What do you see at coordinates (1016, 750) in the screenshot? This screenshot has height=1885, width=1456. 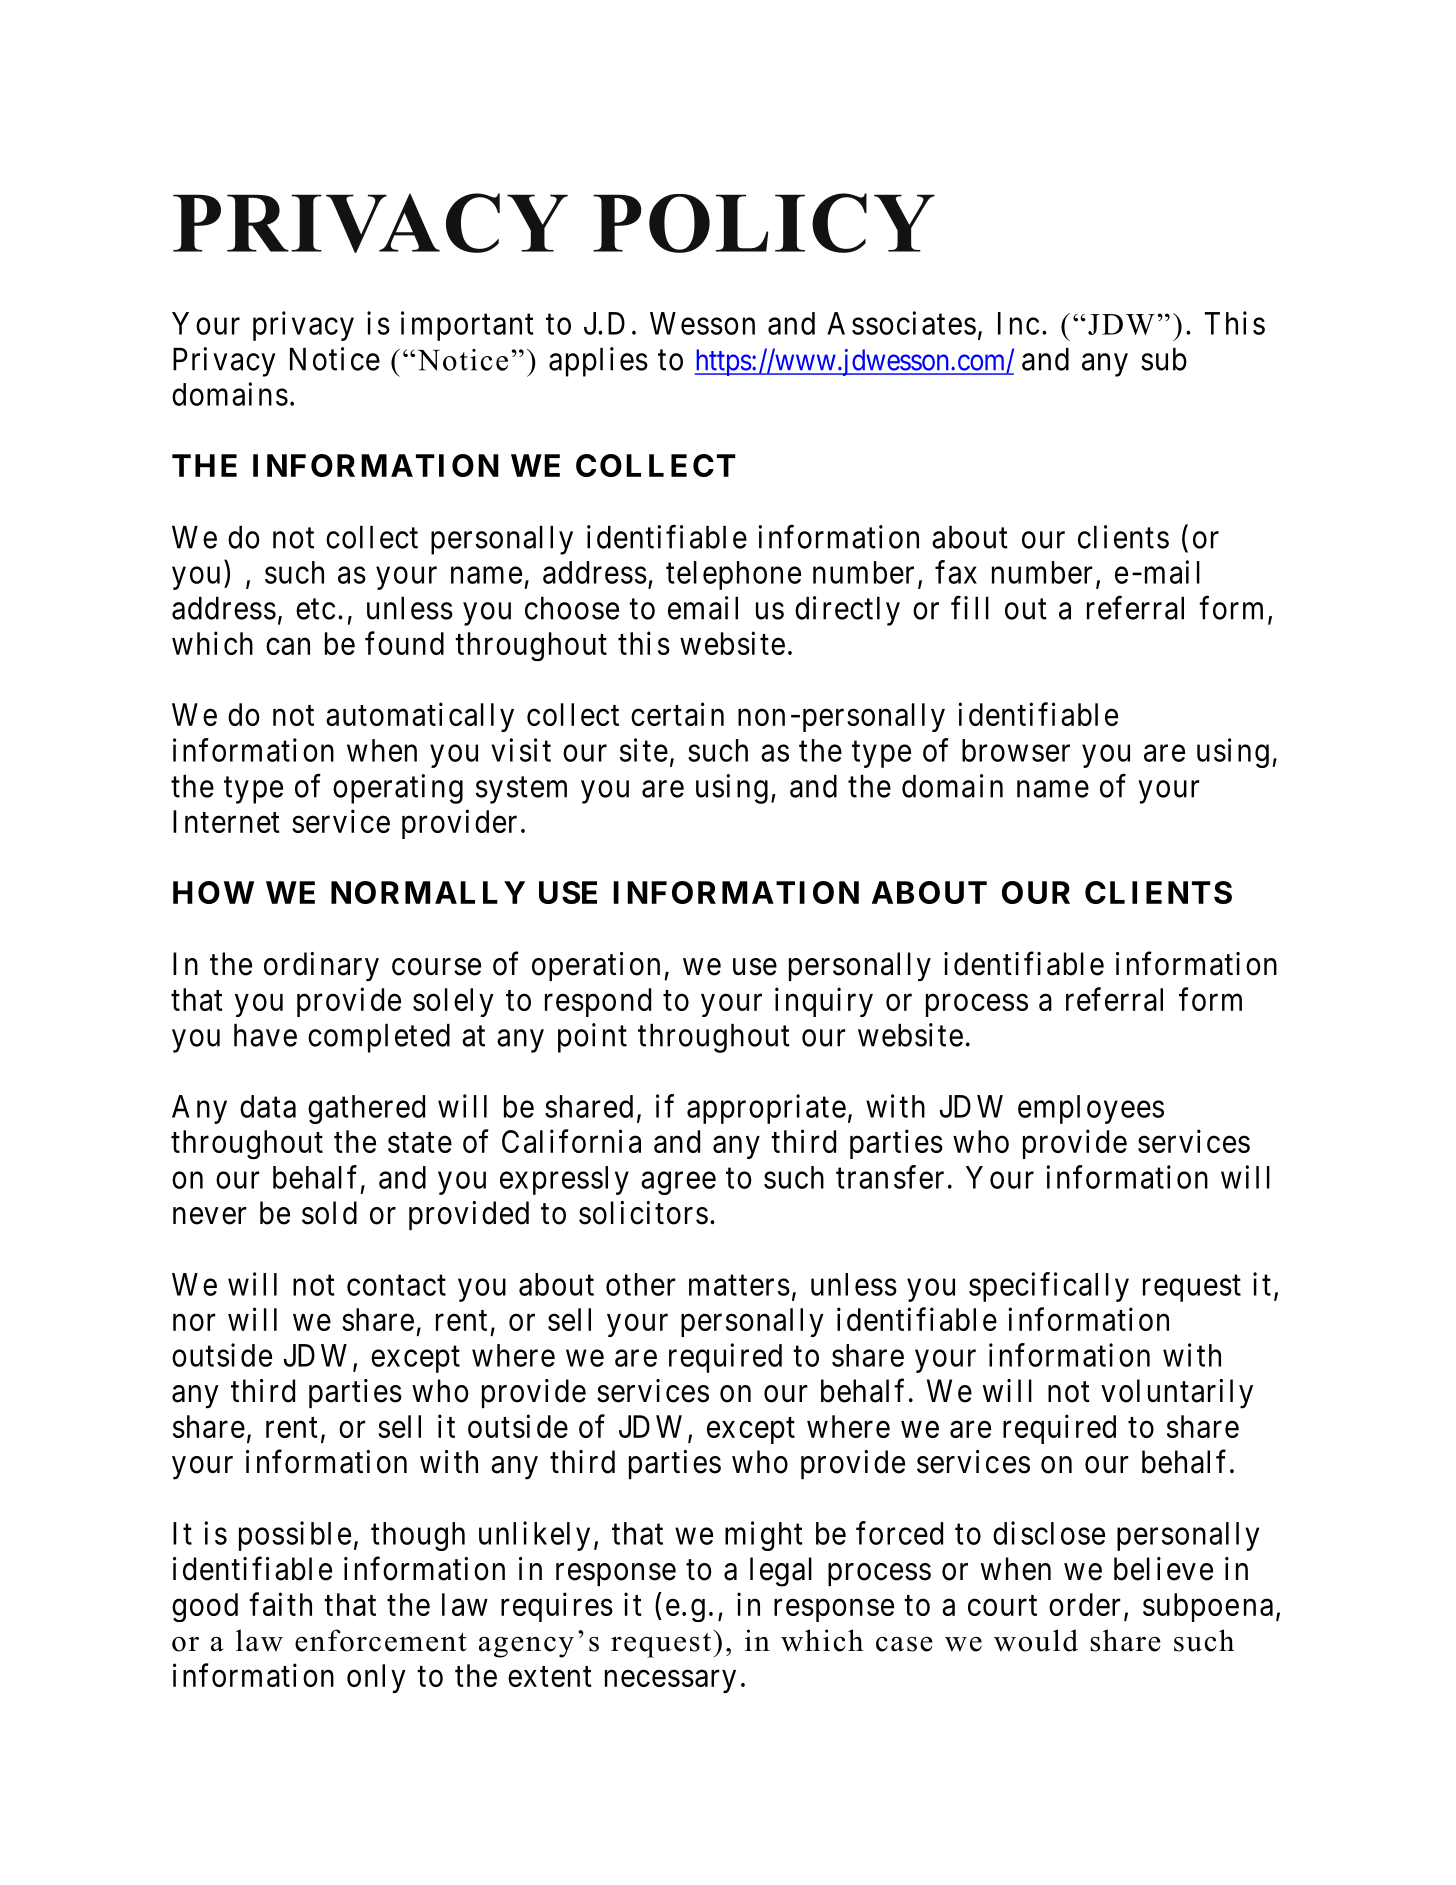 I see `browser` at bounding box center [1016, 750].
